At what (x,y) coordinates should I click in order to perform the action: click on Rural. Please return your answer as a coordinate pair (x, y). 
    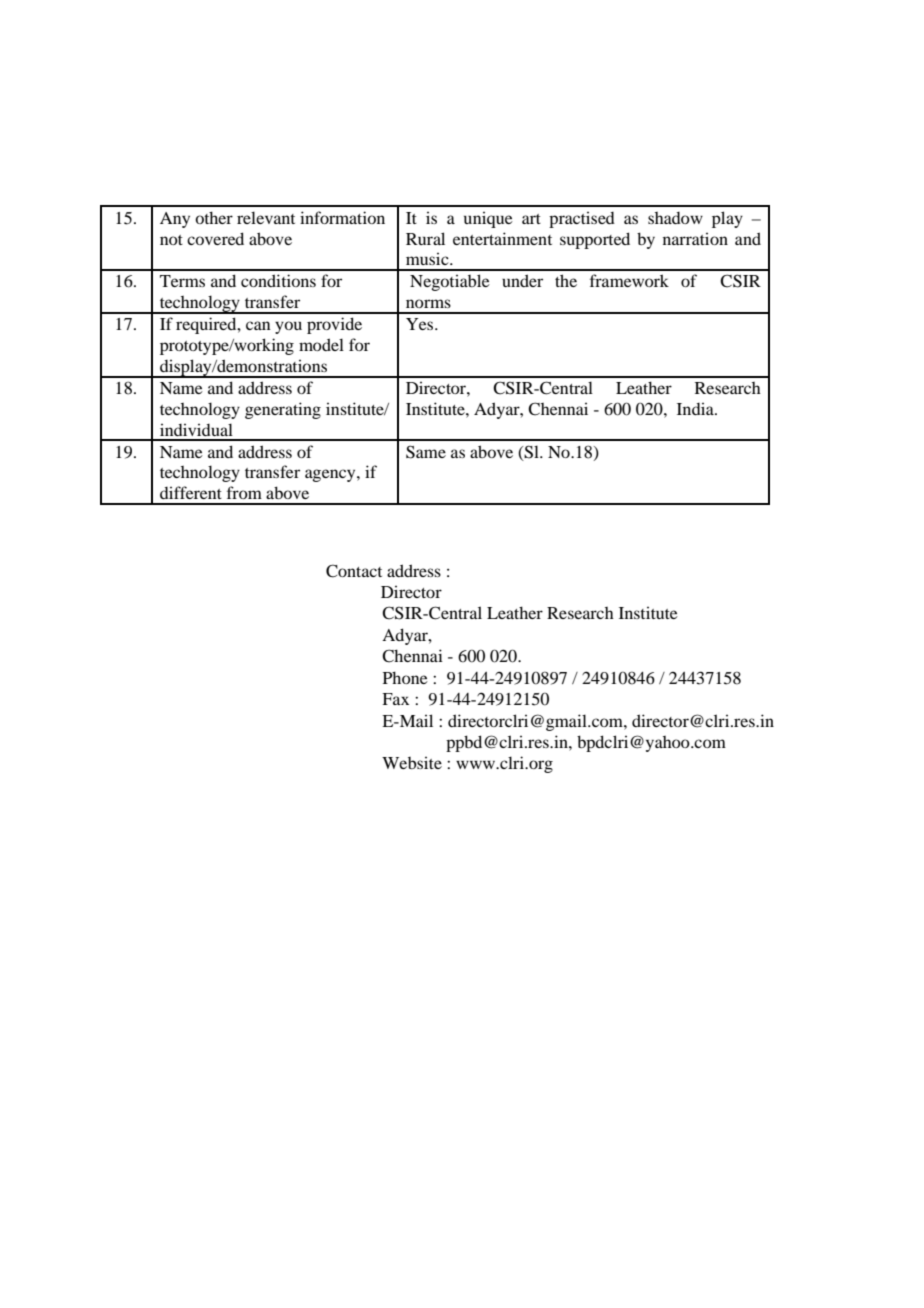
    Looking at the image, I should click on (425, 238).
